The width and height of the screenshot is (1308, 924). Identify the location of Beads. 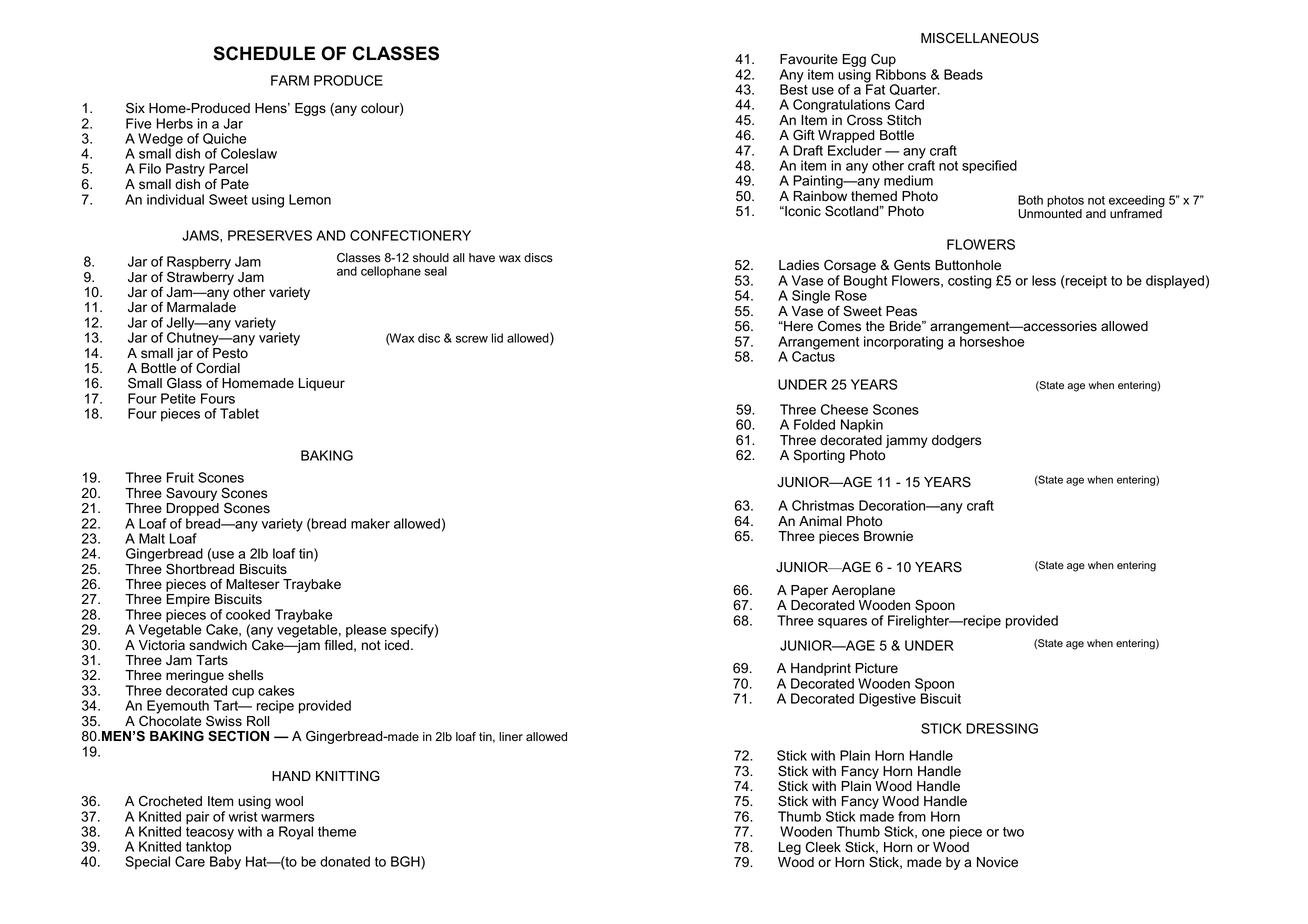
(963, 74).
